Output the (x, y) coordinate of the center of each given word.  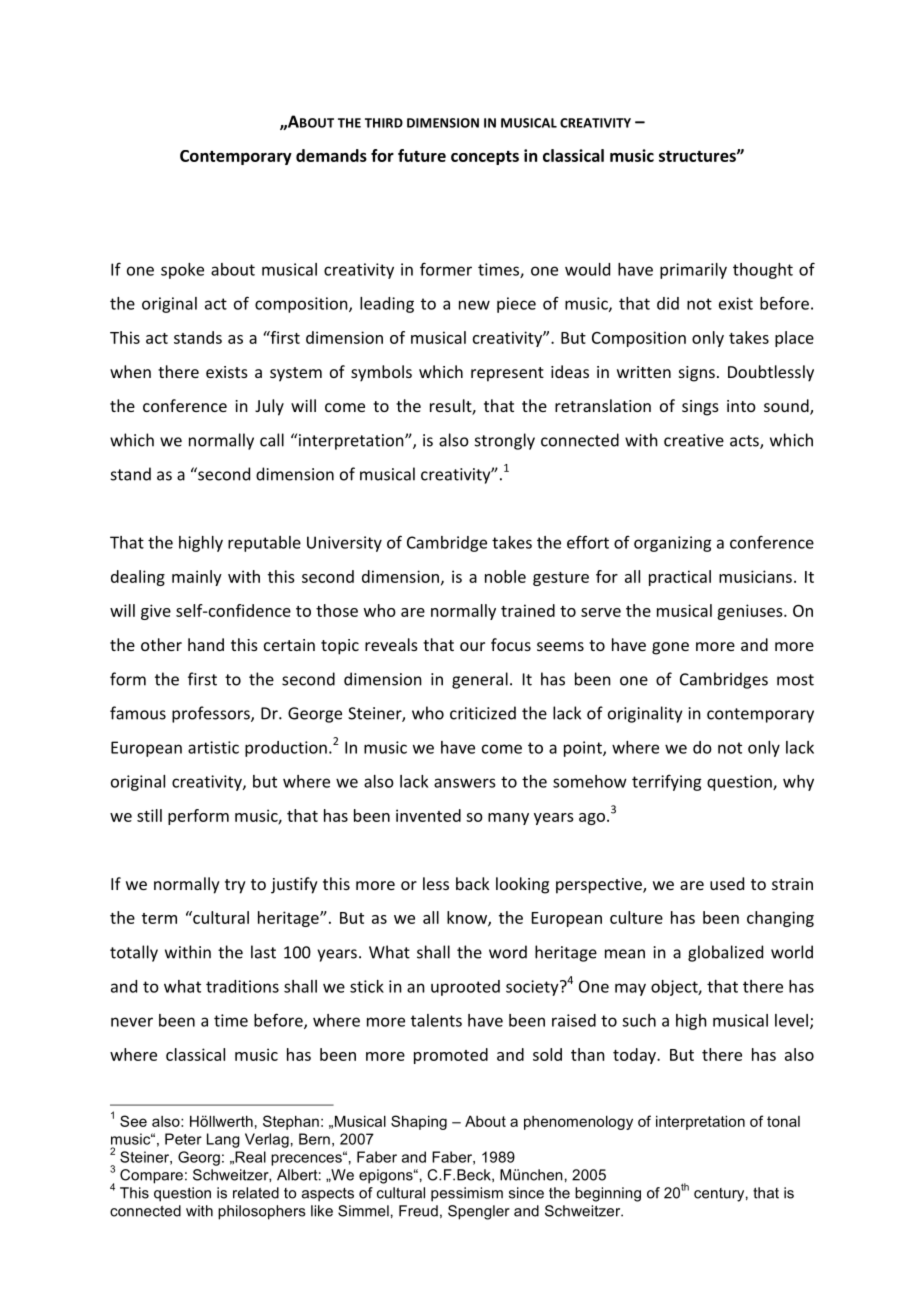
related (256, 1193)
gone (670, 648)
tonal (783, 1121)
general (480, 680)
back (473, 883)
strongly (505, 441)
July (269, 407)
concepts (485, 158)
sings (700, 408)
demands (331, 155)
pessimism (467, 1194)
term (159, 918)
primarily (693, 271)
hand (206, 644)
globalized (725, 953)
